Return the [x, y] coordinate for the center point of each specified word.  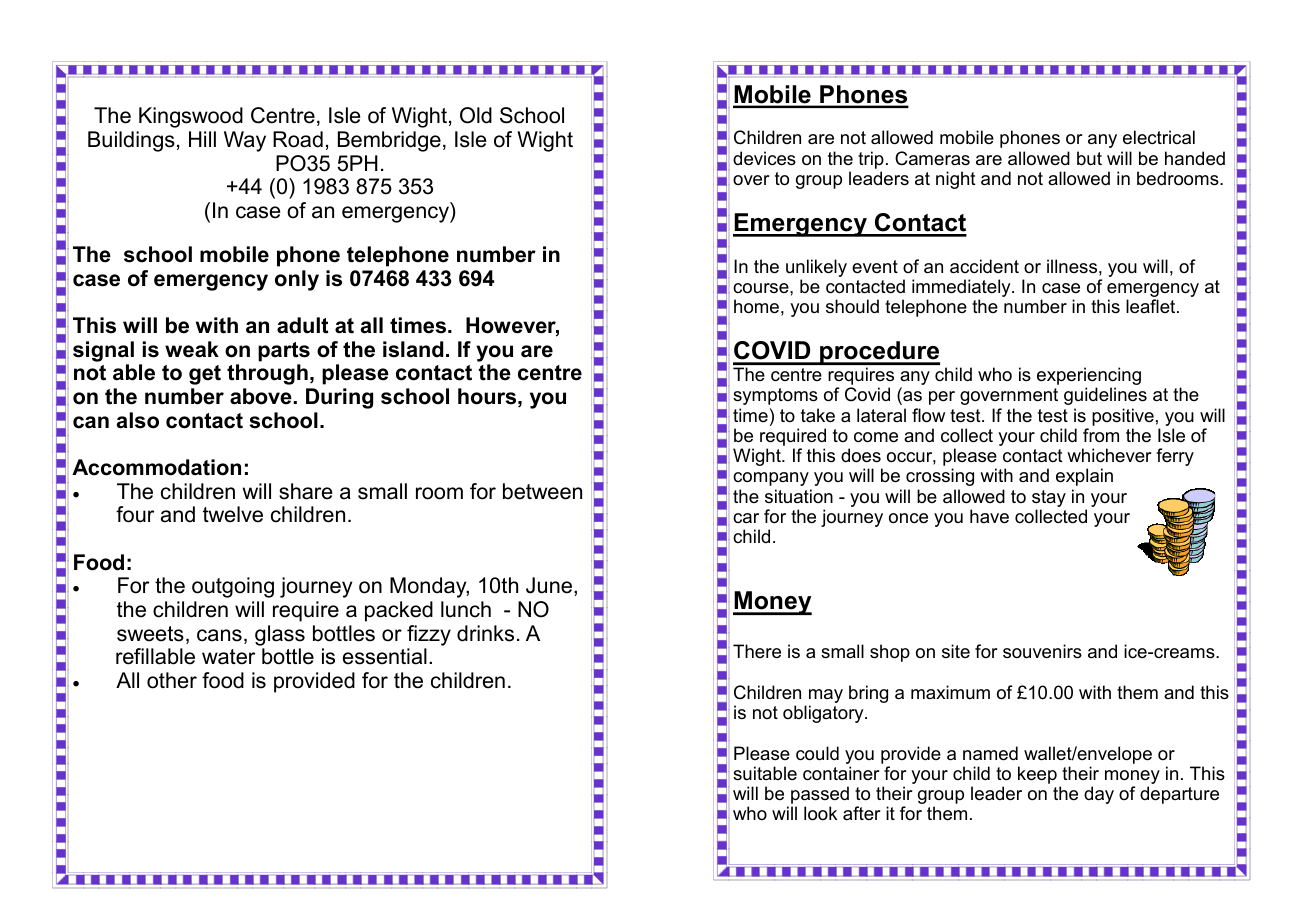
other [172, 680]
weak [192, 349]
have [989, 516]
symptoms [775, 396]
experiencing [1089, 377]
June [550, 586]
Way [245, 141]
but [1089, 158]
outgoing [233, 587]
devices [764, 158]
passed [820, 796]
